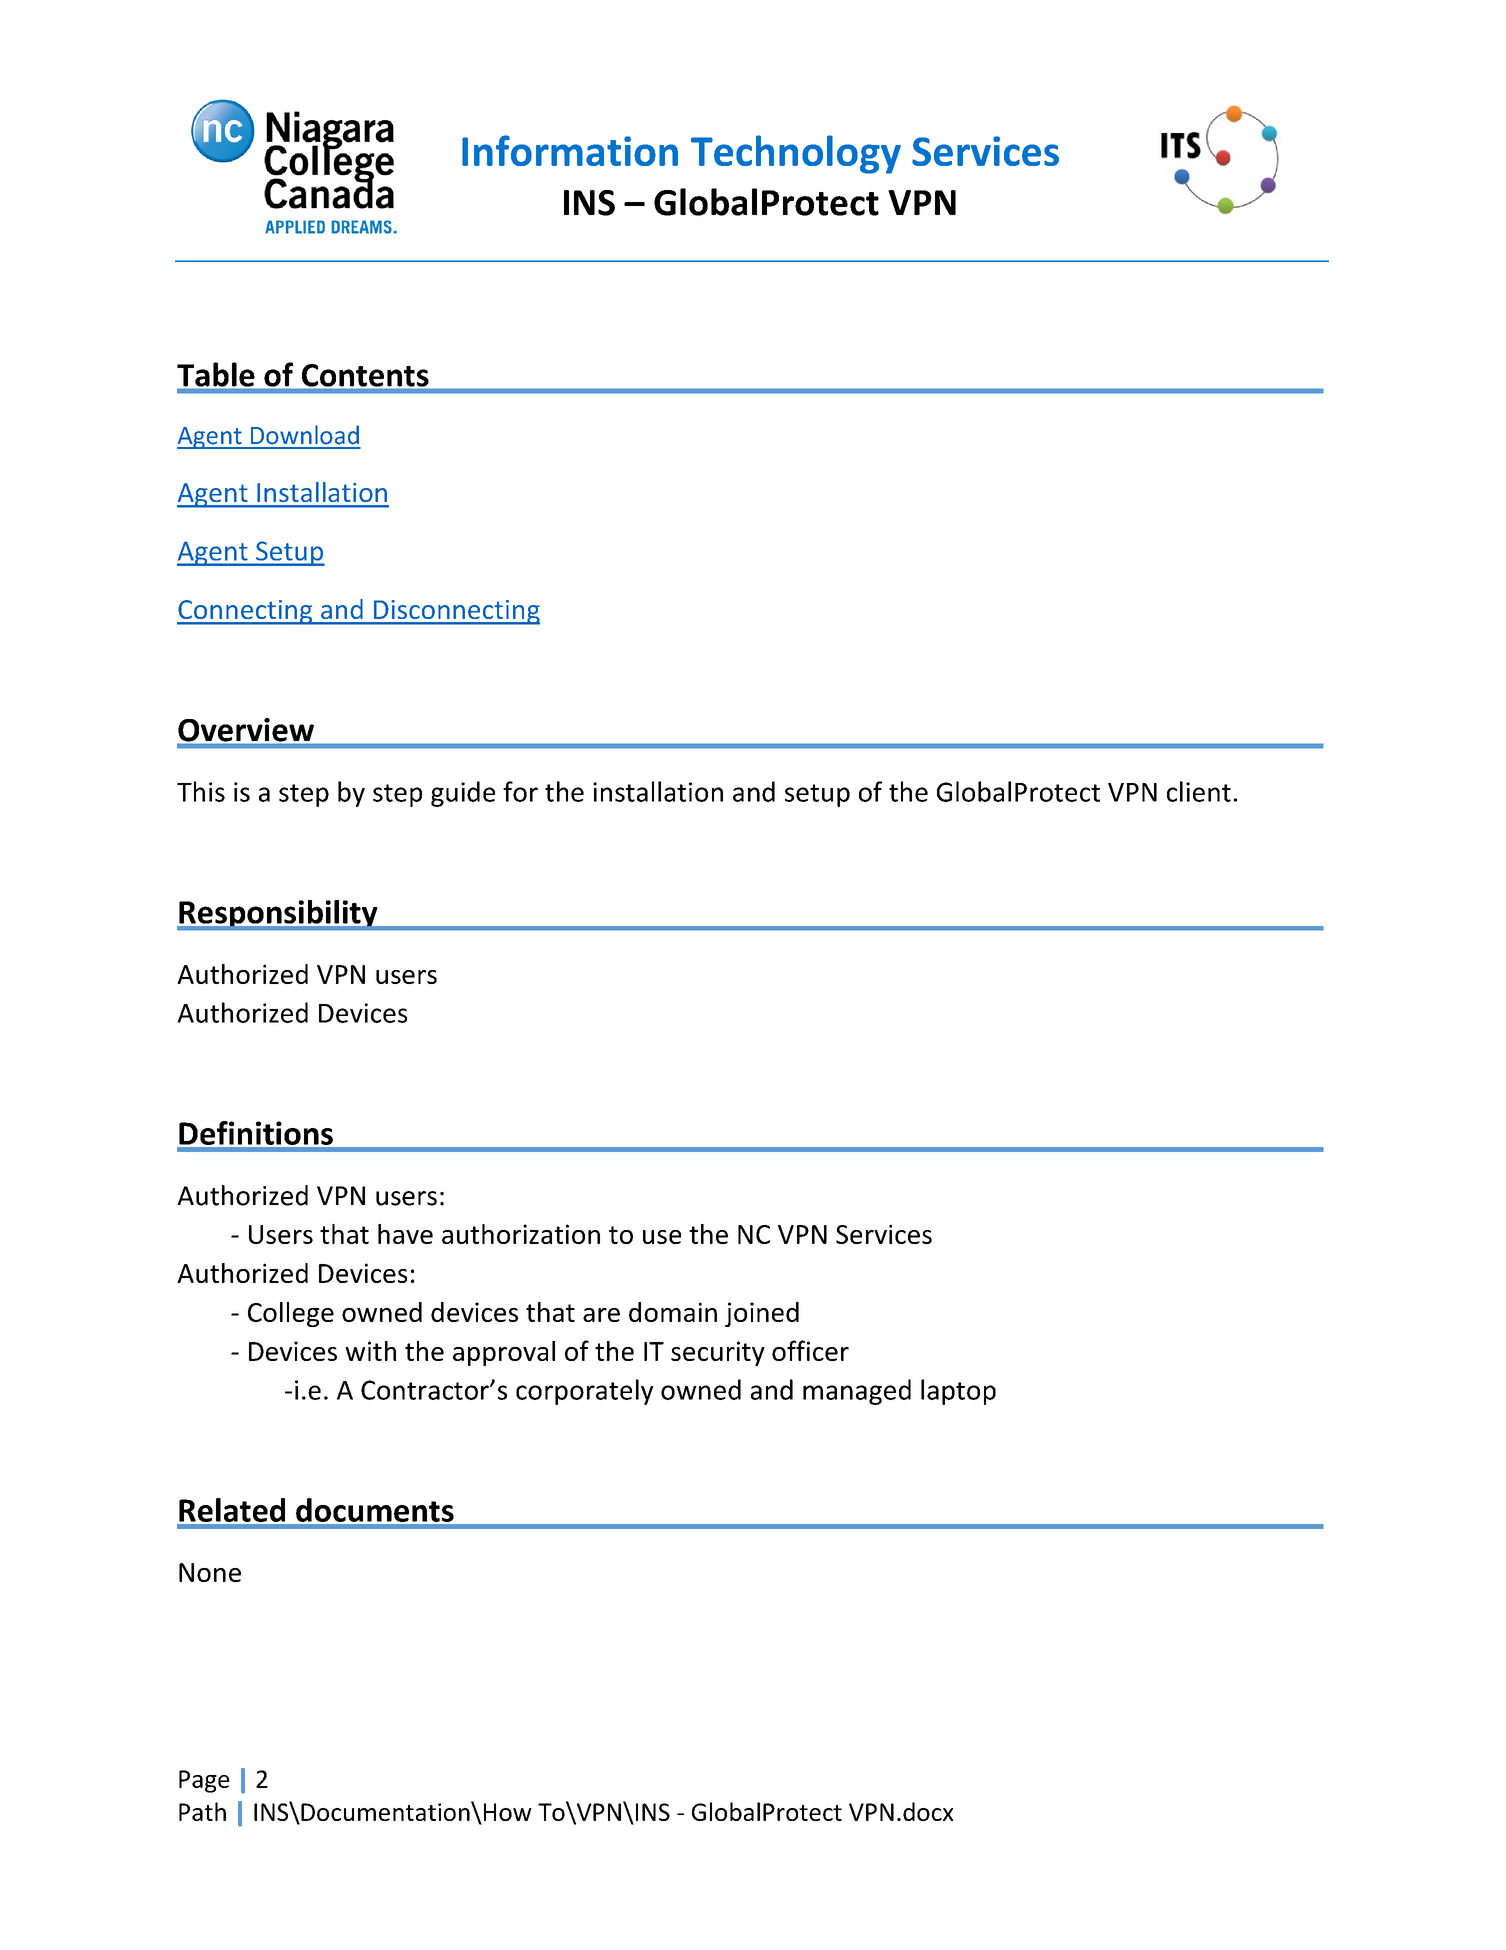 The width and height of the screenshot is (1506, 1950). What do you see at coordinates (570, 150) in the screenshot?
I see `Information` at bounding box center [570, 150].
